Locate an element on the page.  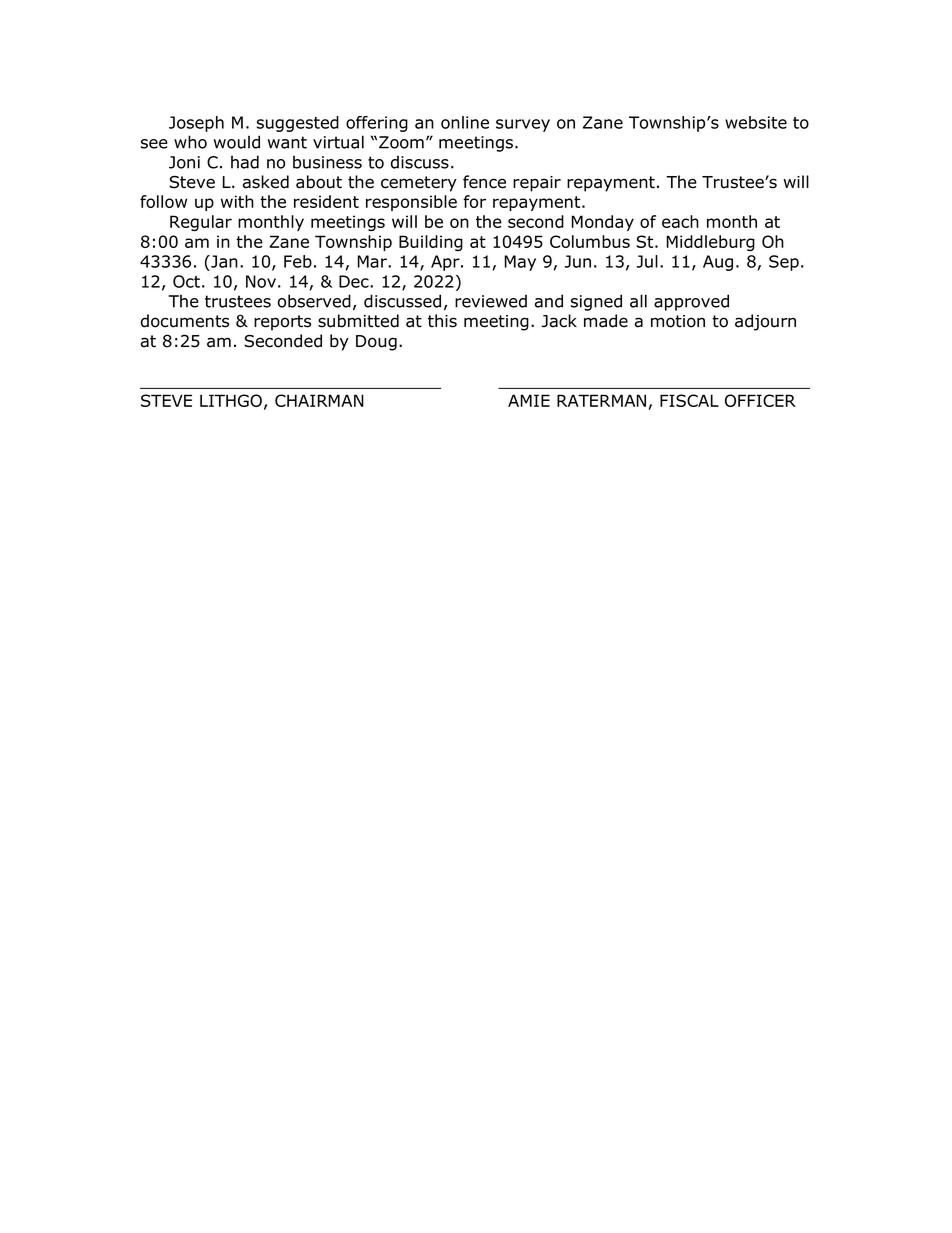
website is located at coordinates (756, 122).
